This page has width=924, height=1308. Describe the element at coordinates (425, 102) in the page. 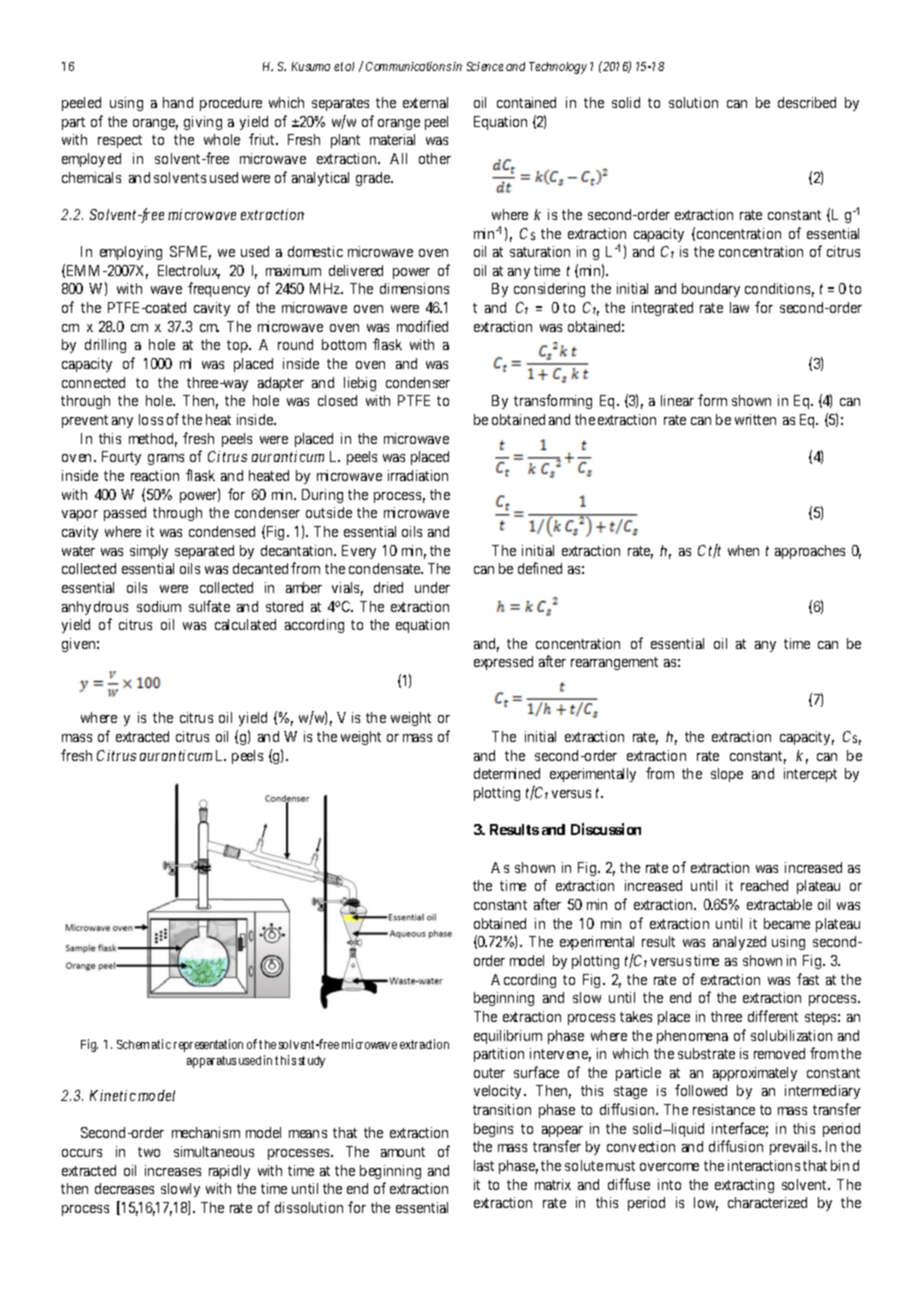

I see `external` at that location.
